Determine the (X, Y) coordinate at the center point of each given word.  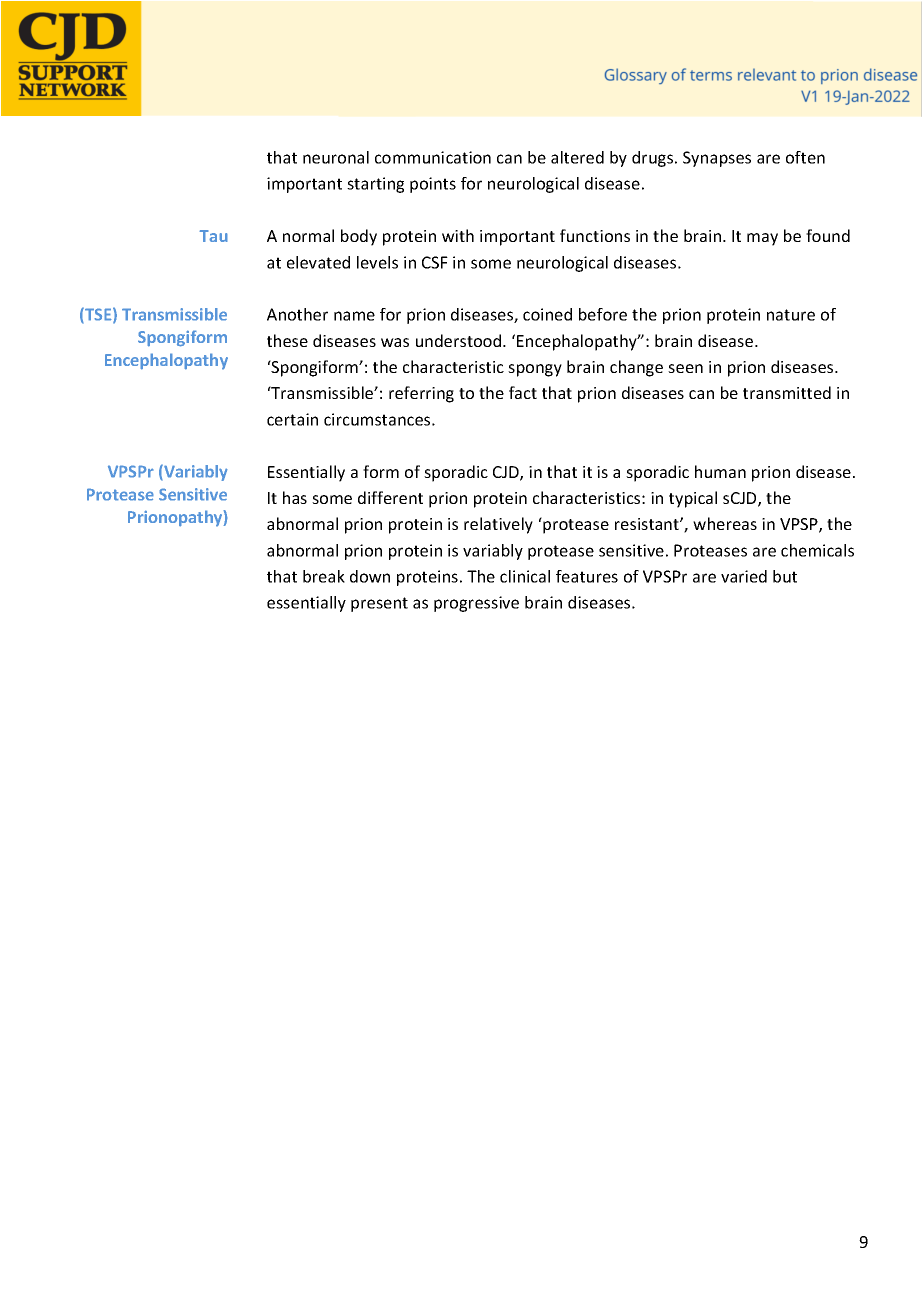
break (324, 576)
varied (744, 576)
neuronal (336, 157)
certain (292, 419)
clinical (525, 576)
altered (577, 157)
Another (297, 314)
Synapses (717, 159)
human (720, 471)
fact (523, 392)
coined (547, 314)
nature (791, 315)
